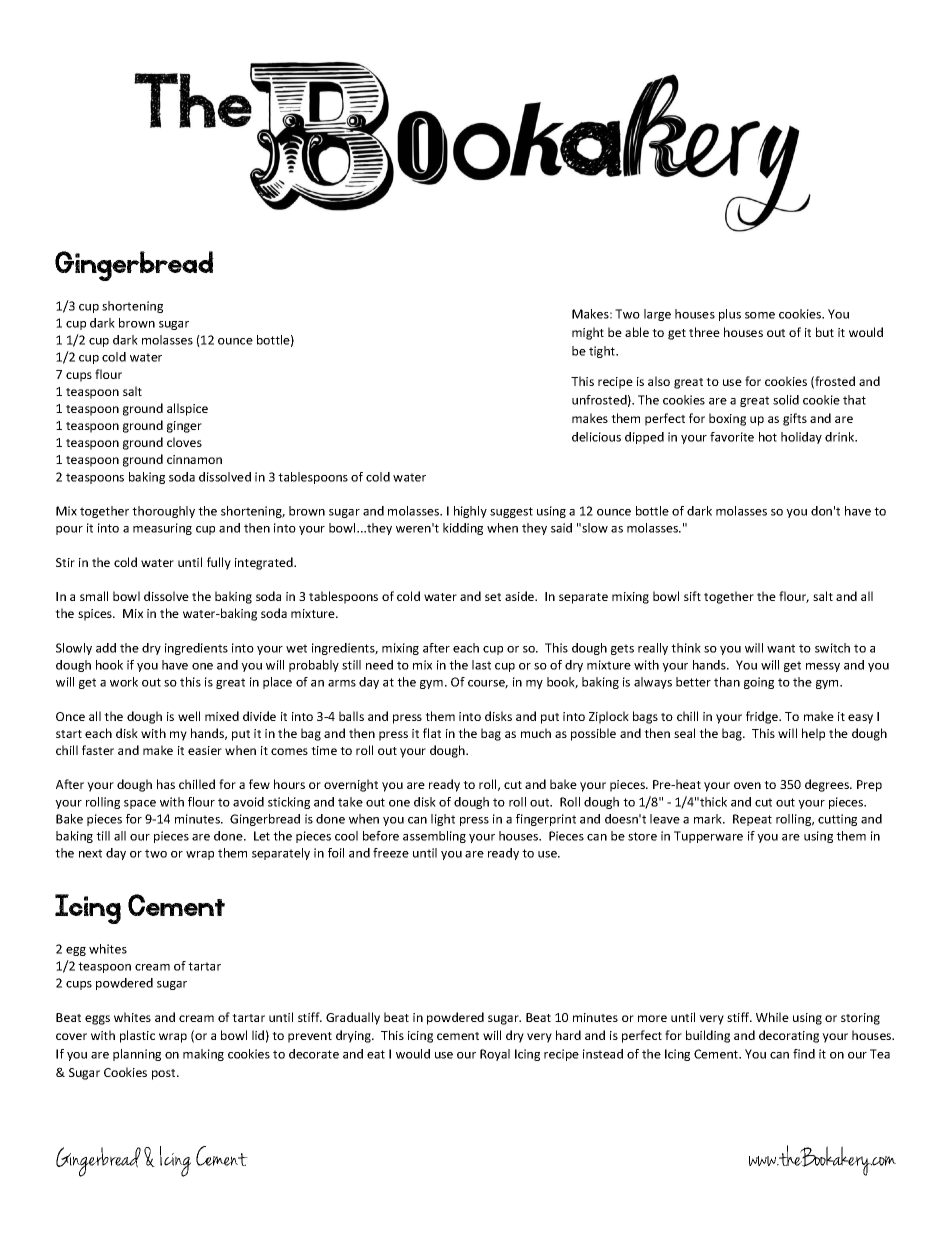  What do you see at coordinates (759, 683) in the image?
I see `going` at bounding box center [759, 683].
